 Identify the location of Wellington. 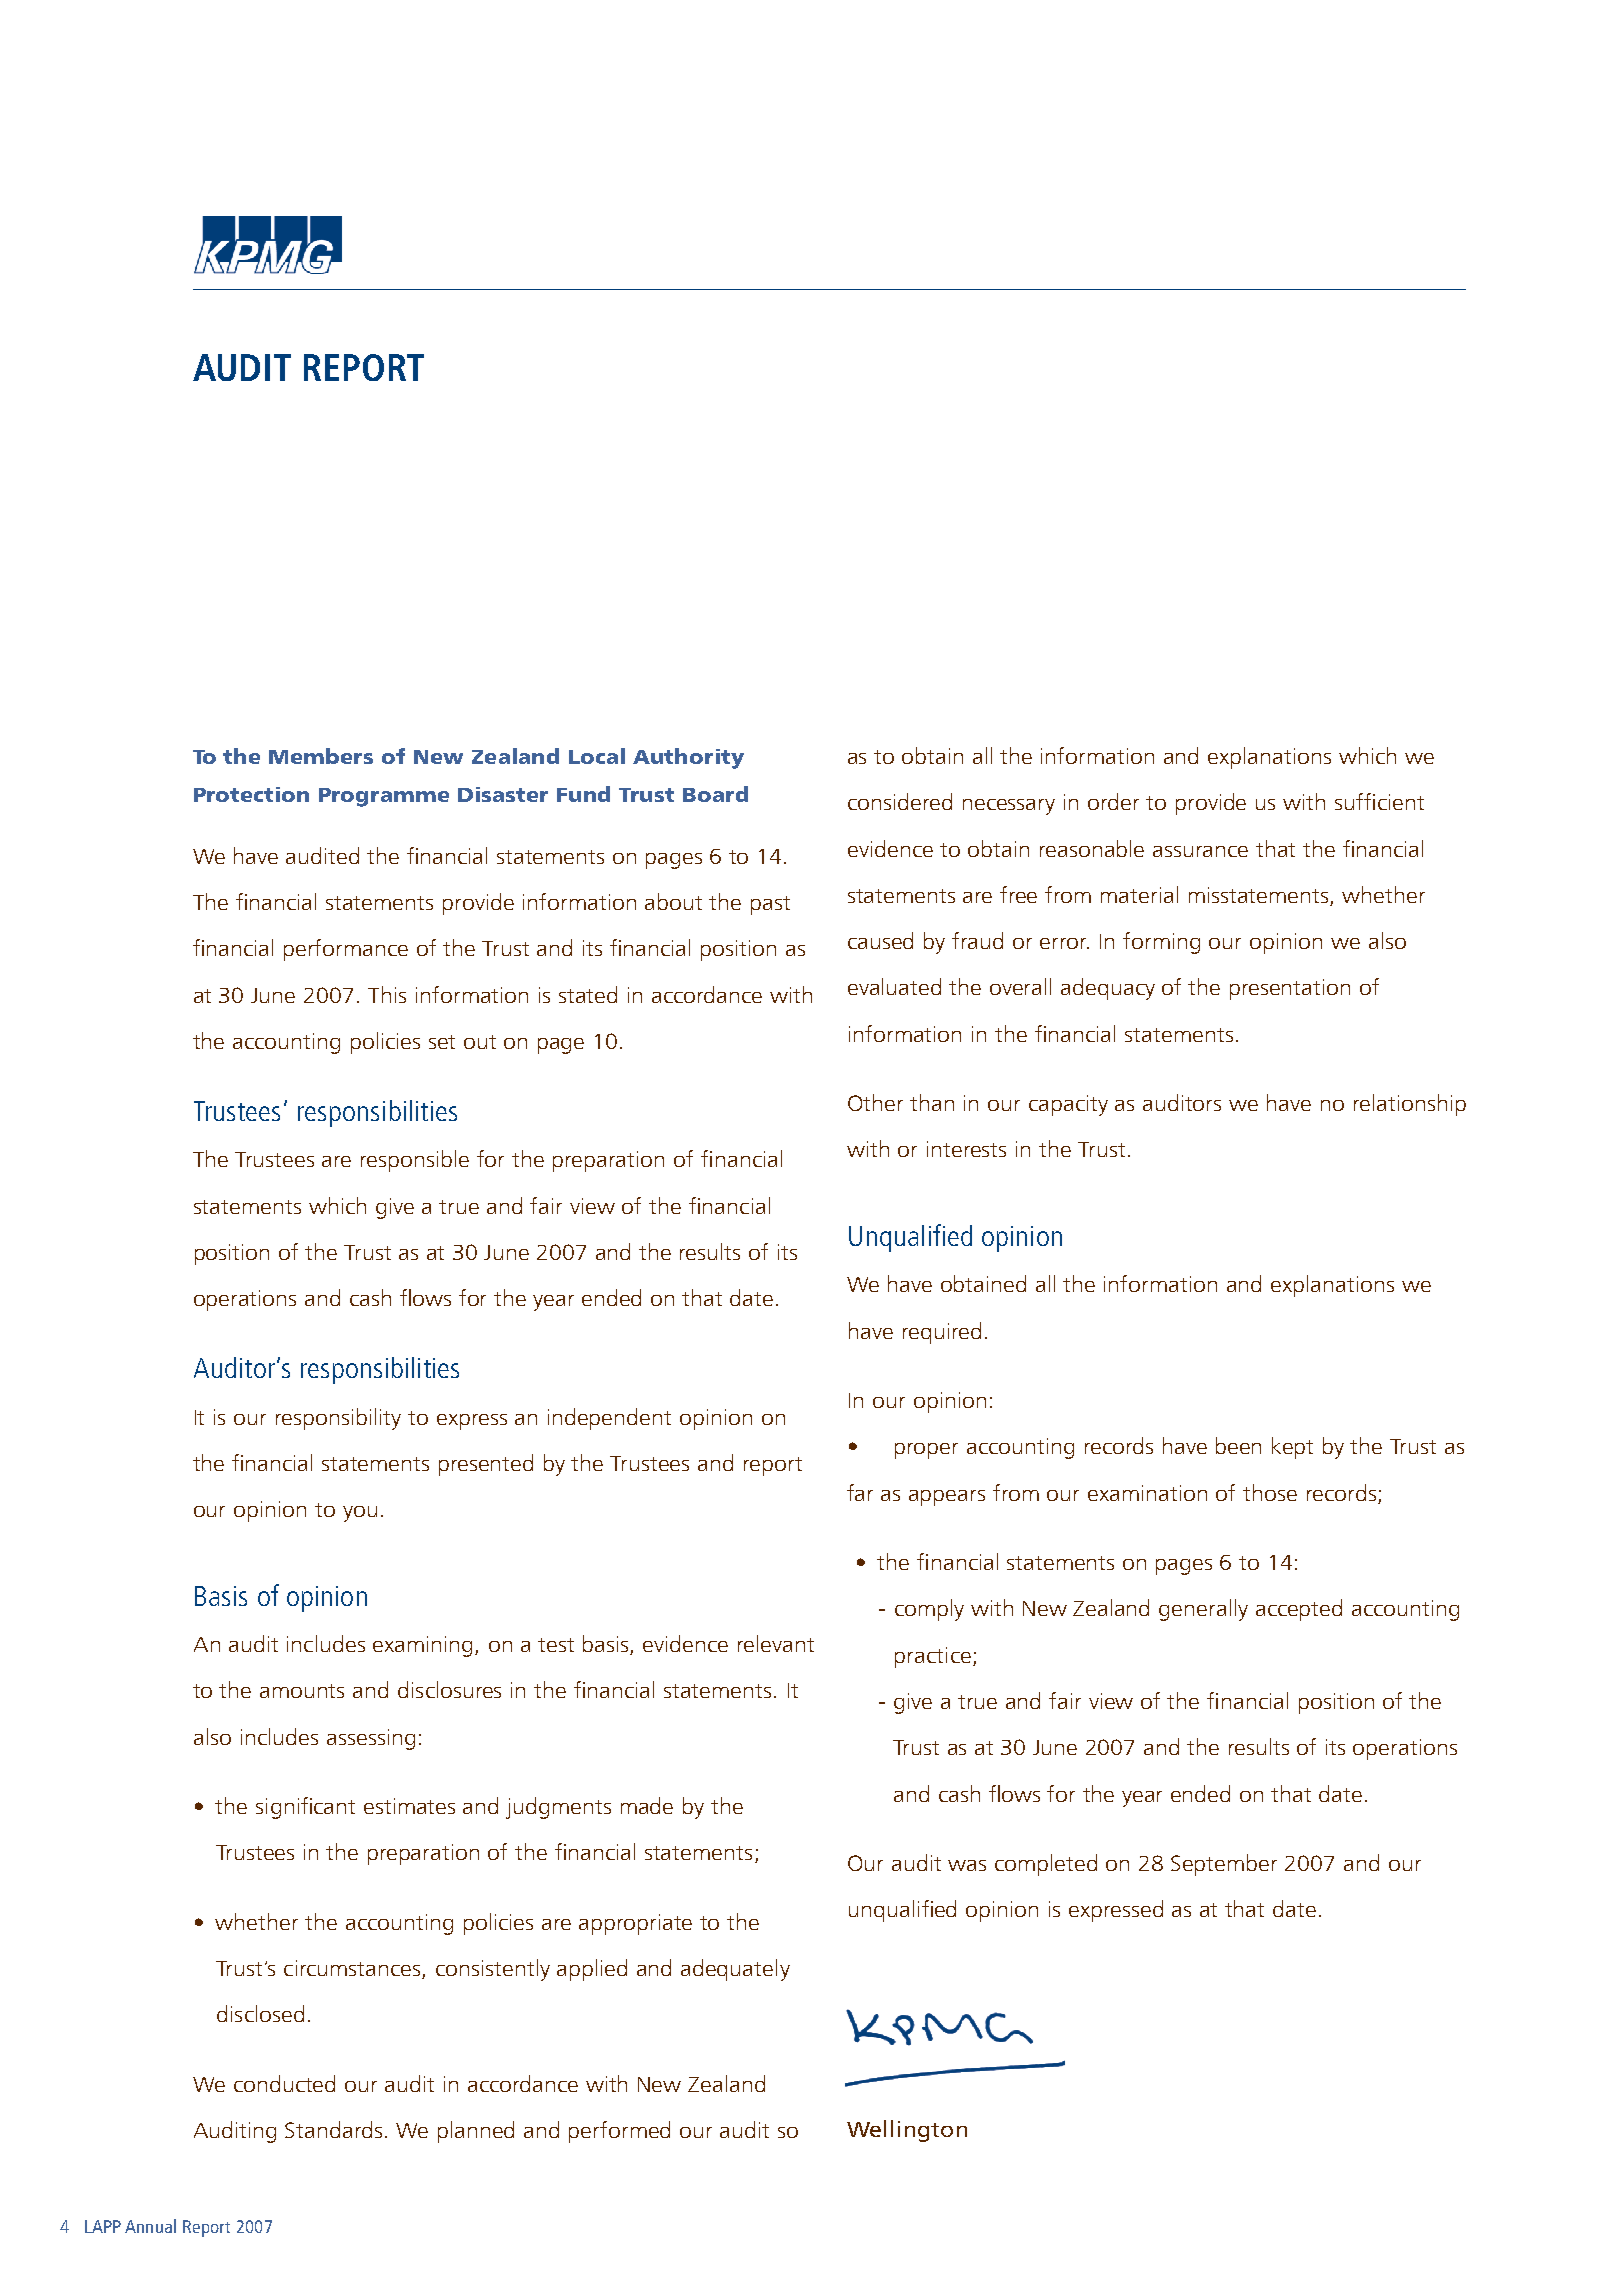
(907, 2131).
